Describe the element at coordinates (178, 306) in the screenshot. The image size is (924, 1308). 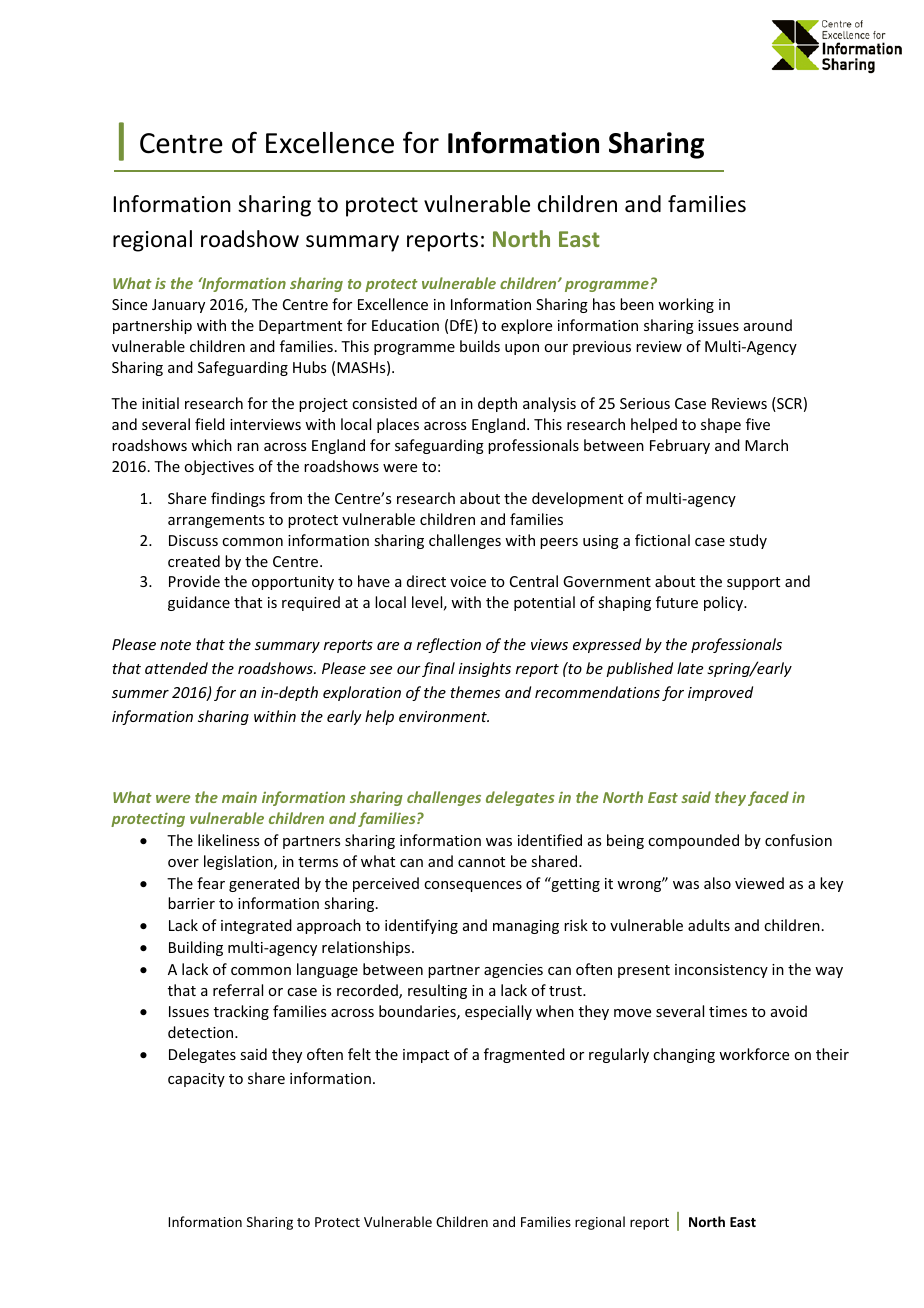
I see `January` at that location.
